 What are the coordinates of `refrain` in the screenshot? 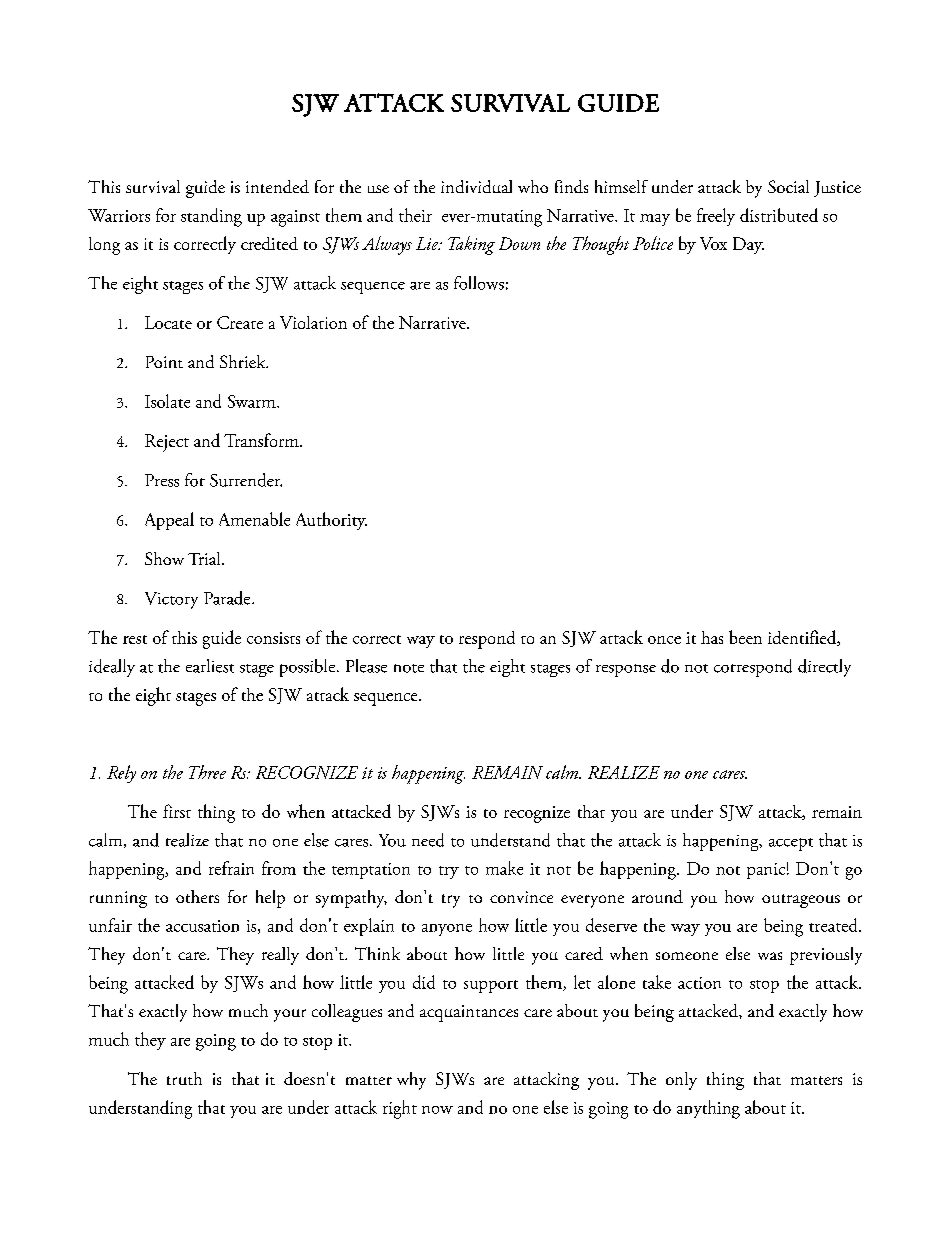 It's located at (231, 868).
